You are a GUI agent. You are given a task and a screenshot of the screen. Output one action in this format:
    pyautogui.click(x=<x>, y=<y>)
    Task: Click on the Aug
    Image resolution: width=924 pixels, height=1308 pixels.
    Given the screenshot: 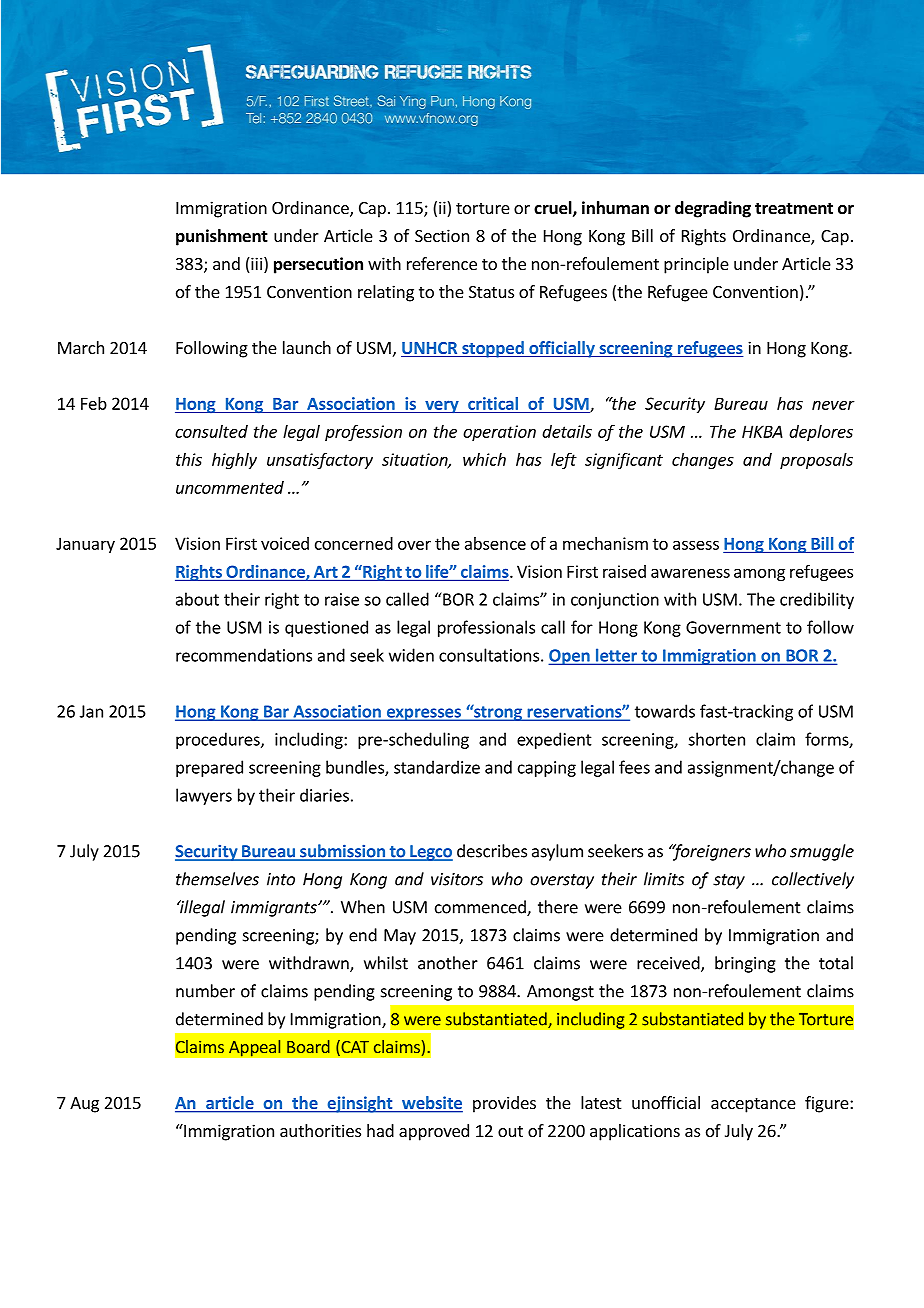 What is the action you would take?
    pyautogui.click(x=84, y=1105)
